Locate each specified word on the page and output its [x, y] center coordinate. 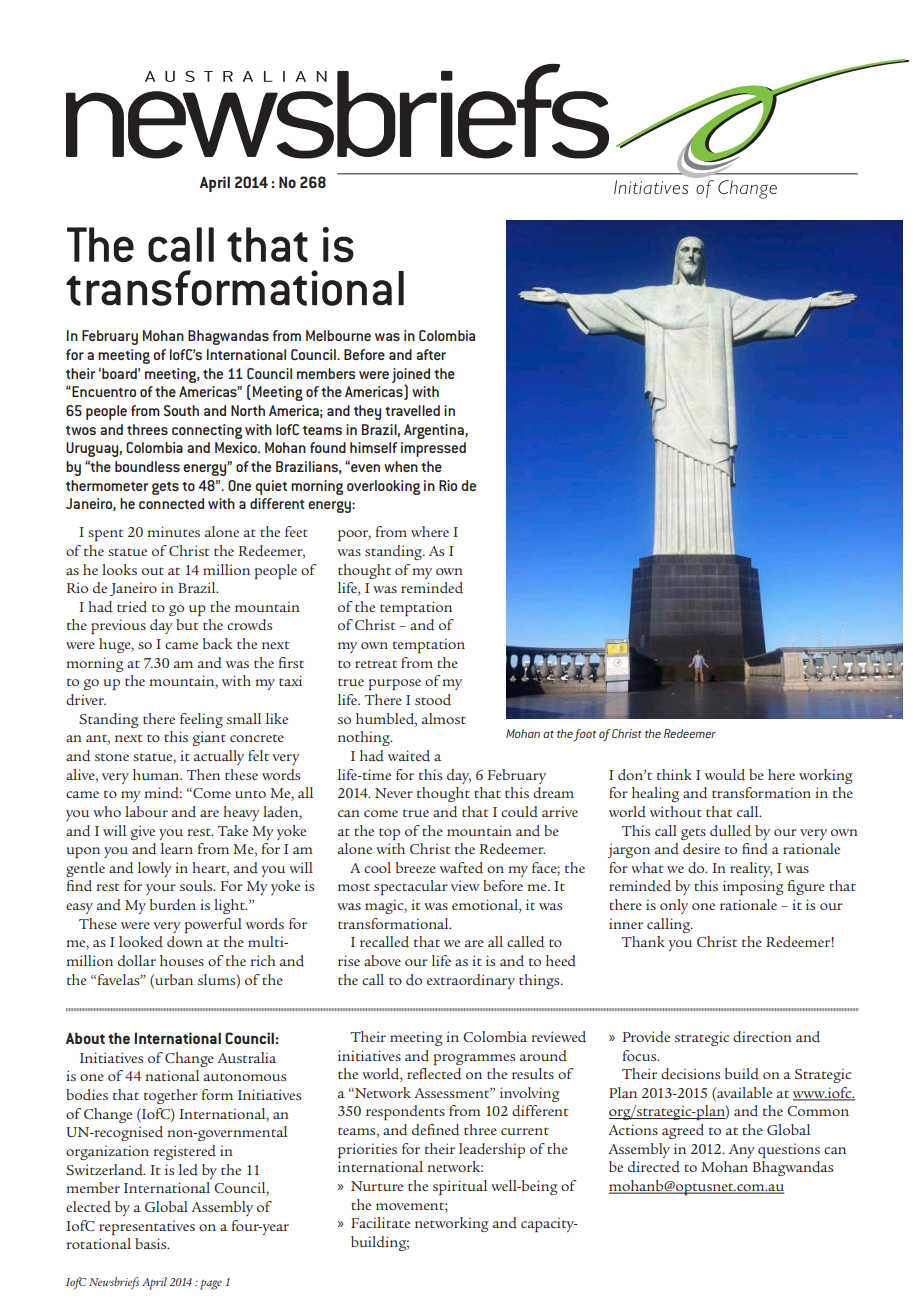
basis [152, 1243]
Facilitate [380, 1222]
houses [182, 960]
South [181, 410]
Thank [643, 941]
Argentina [435, 431]
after [431, 354]
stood [433, 700]
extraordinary [471, 981]
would [725, 775]
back [218, 643]
